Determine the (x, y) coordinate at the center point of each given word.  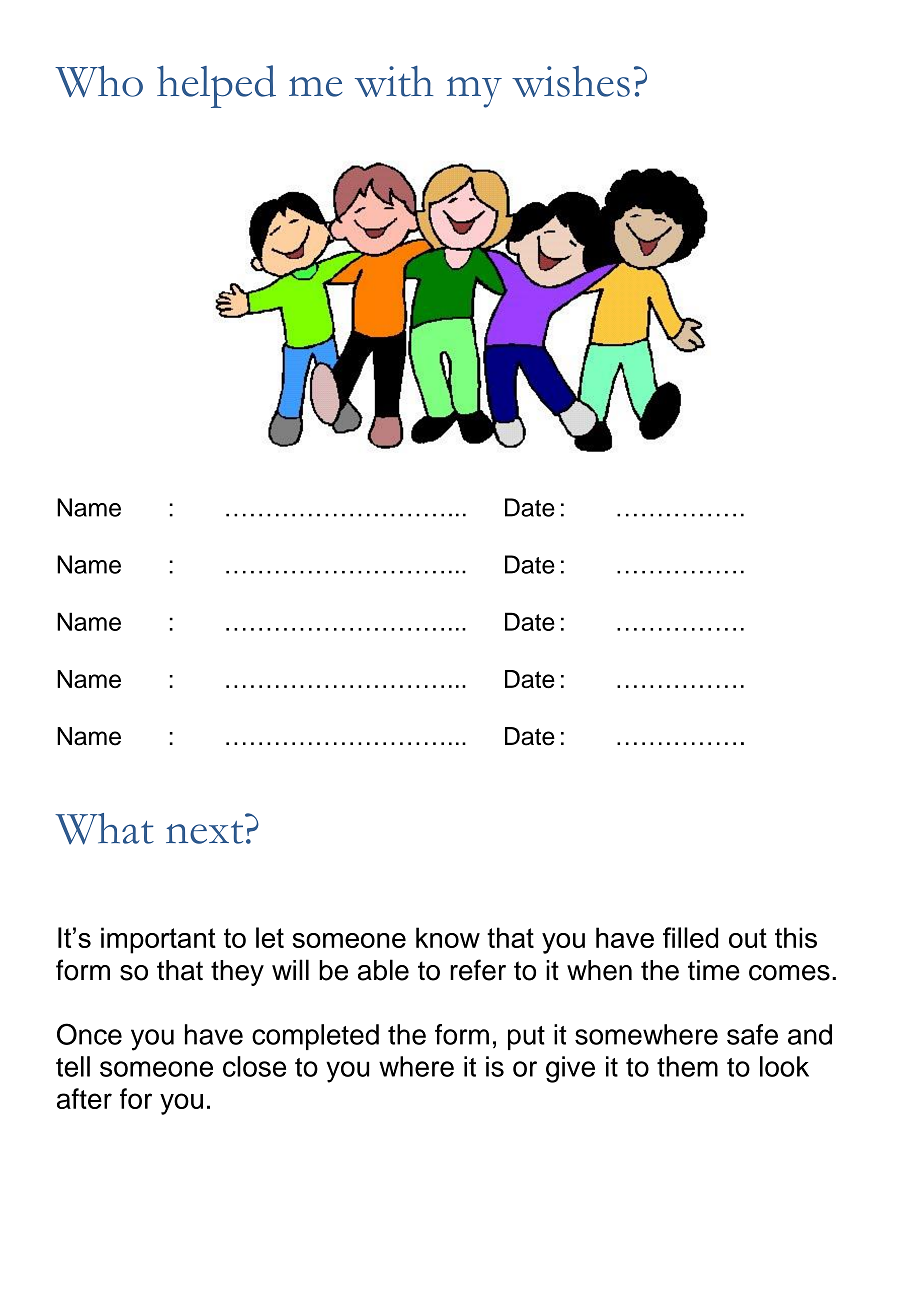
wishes (571, 81)
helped (216, 86)
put (526, 1038)
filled (690, 937)
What (104, 829)
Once (89, 1034)
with (394, 81)
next (204, 832)
